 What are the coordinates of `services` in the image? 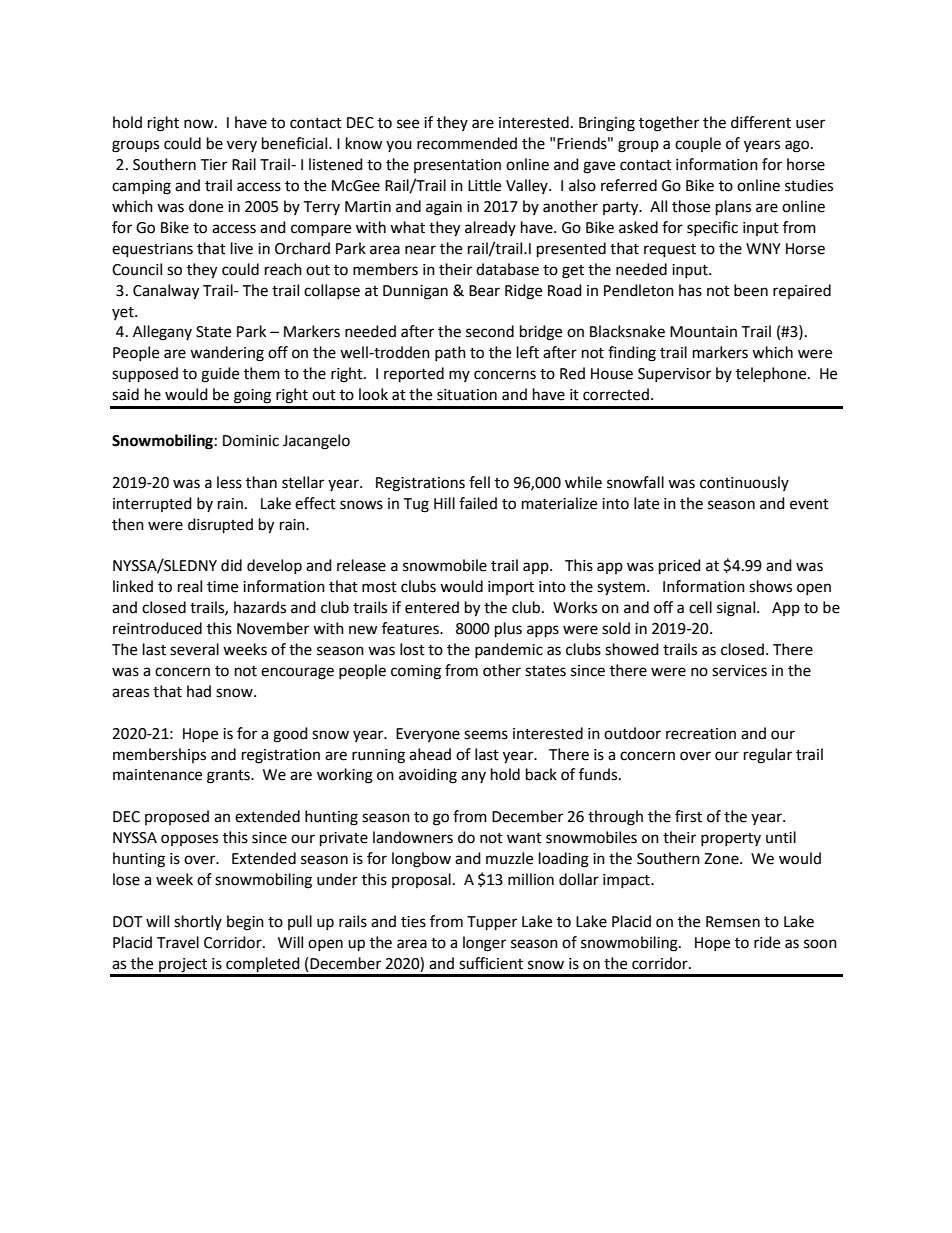 It's located at (739, 671).
